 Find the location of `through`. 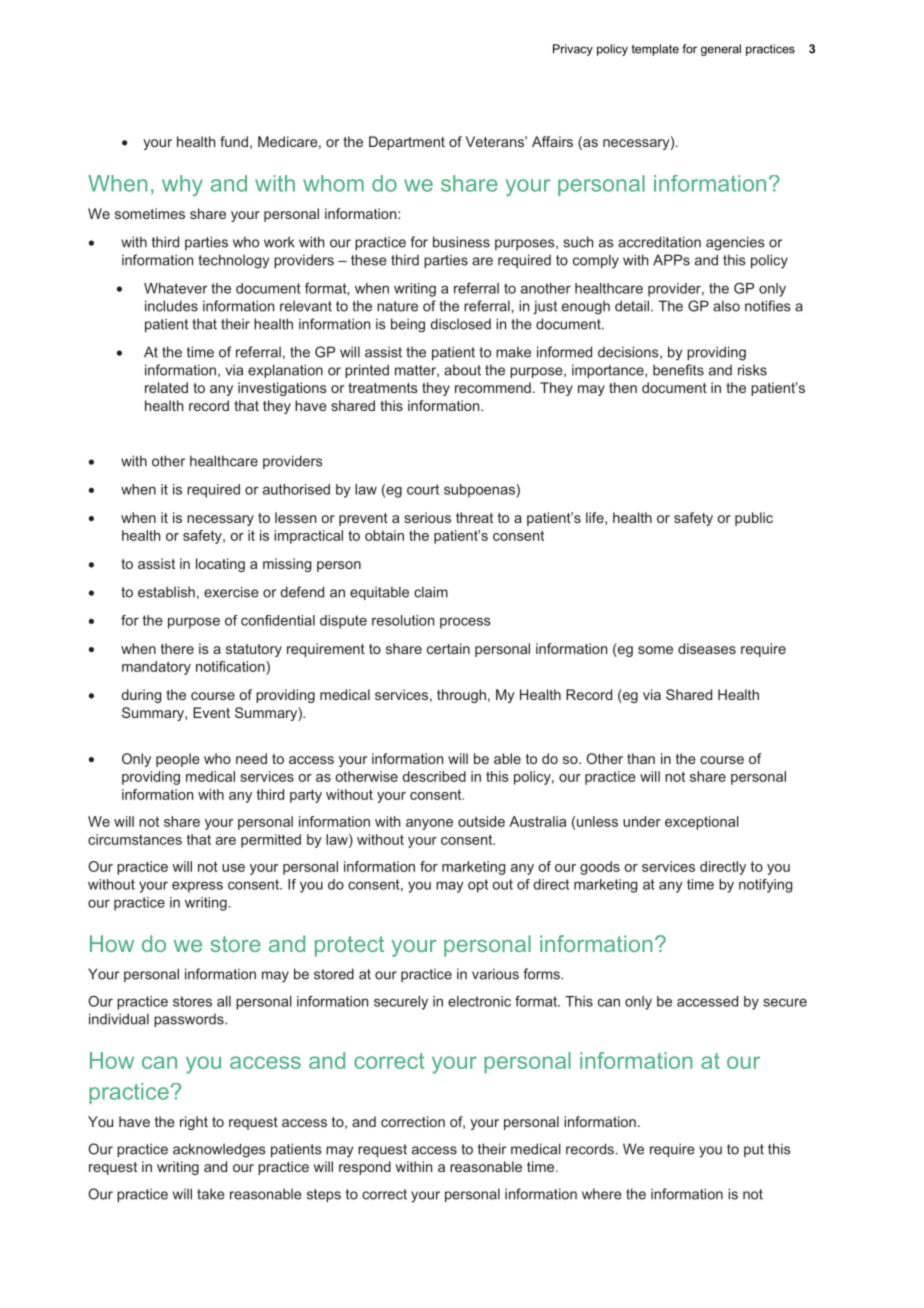

through is located at coordinates (461, 696).
